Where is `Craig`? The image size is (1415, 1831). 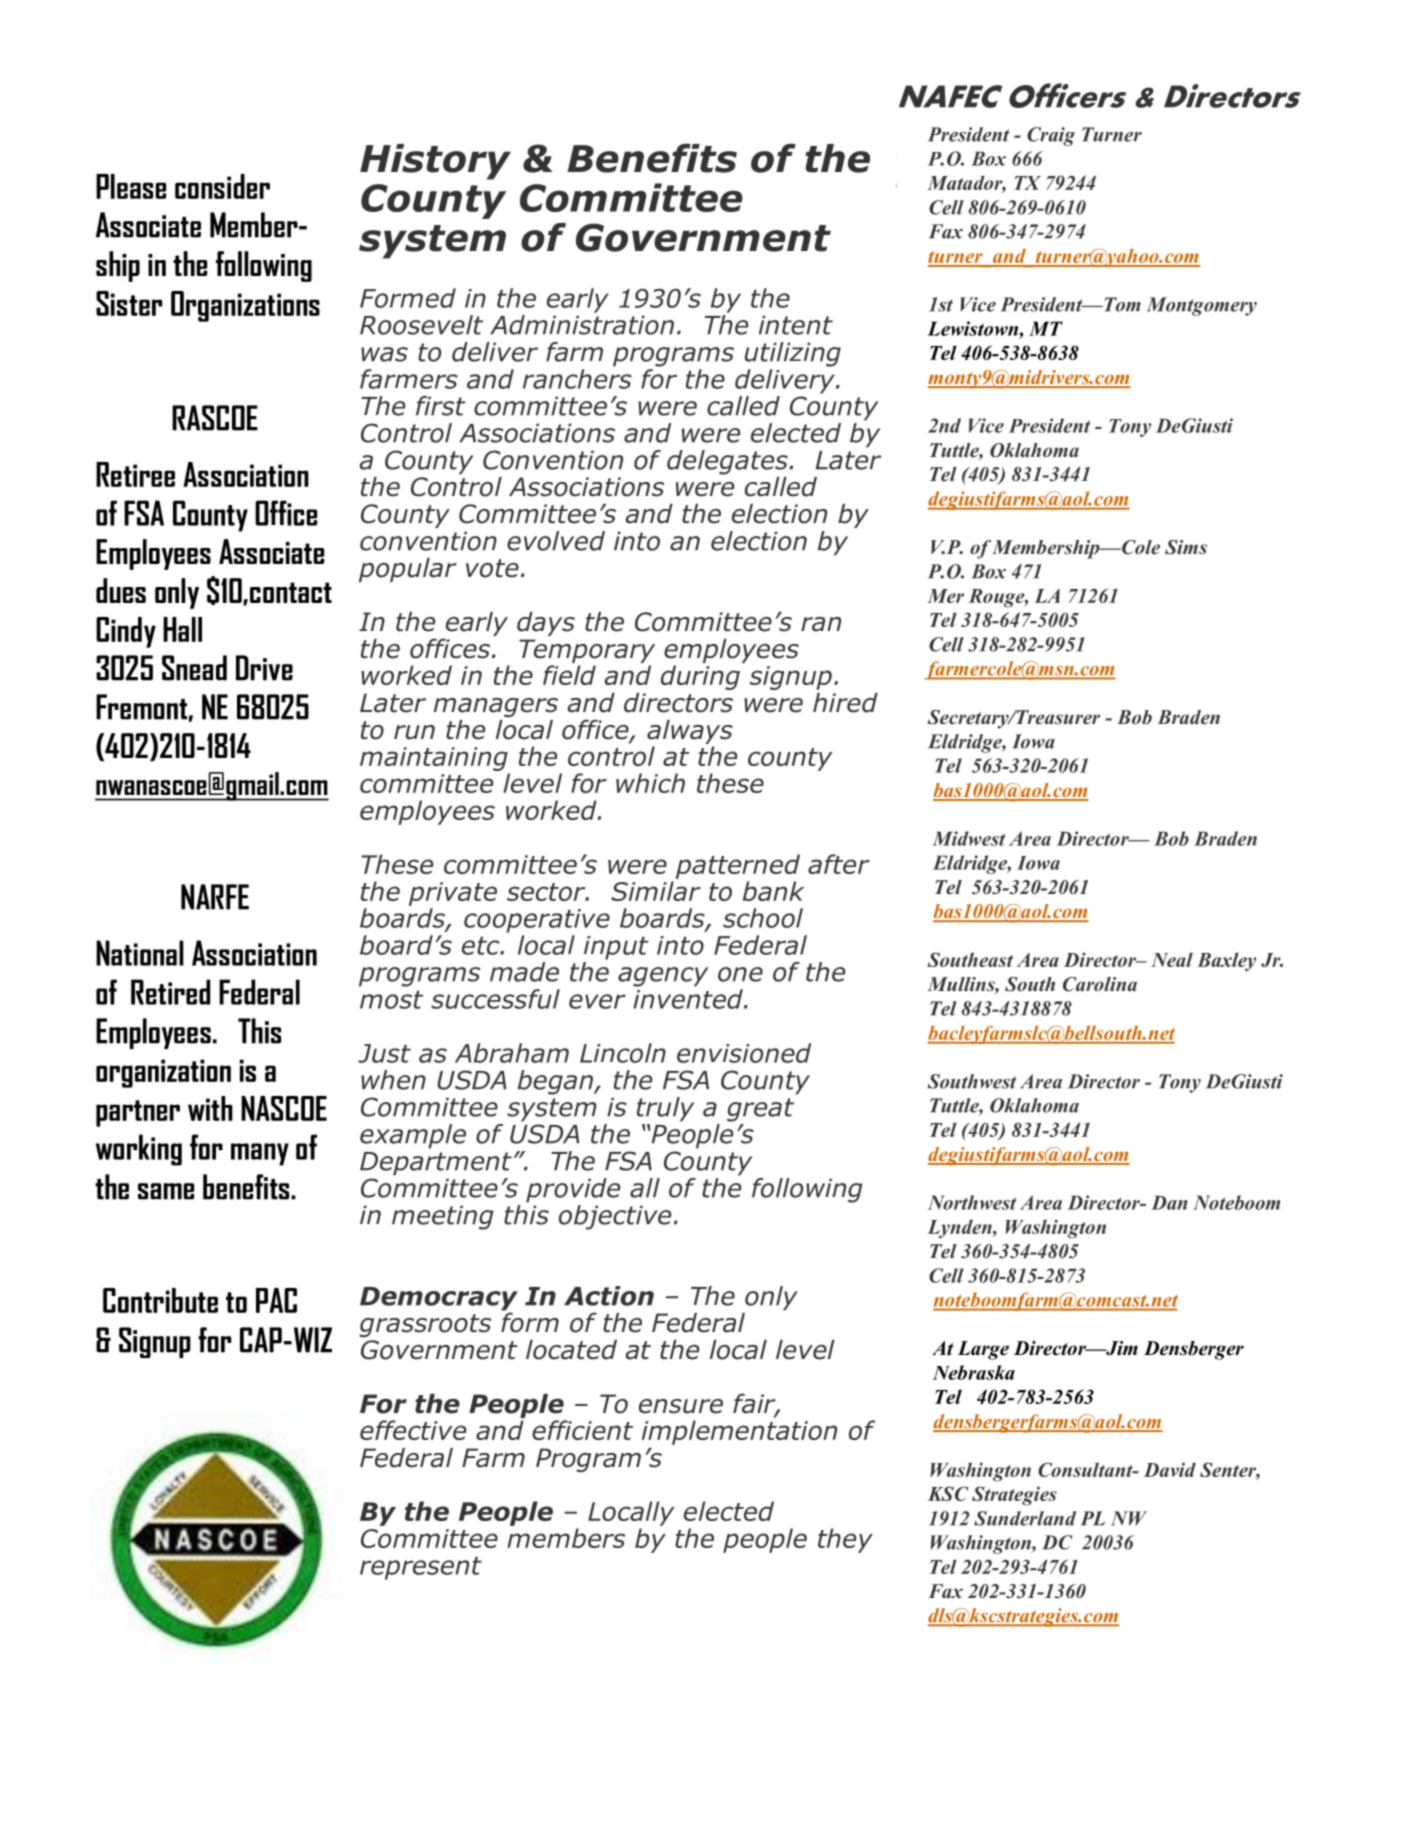
Craig is located at coordinates (1051, 136).
